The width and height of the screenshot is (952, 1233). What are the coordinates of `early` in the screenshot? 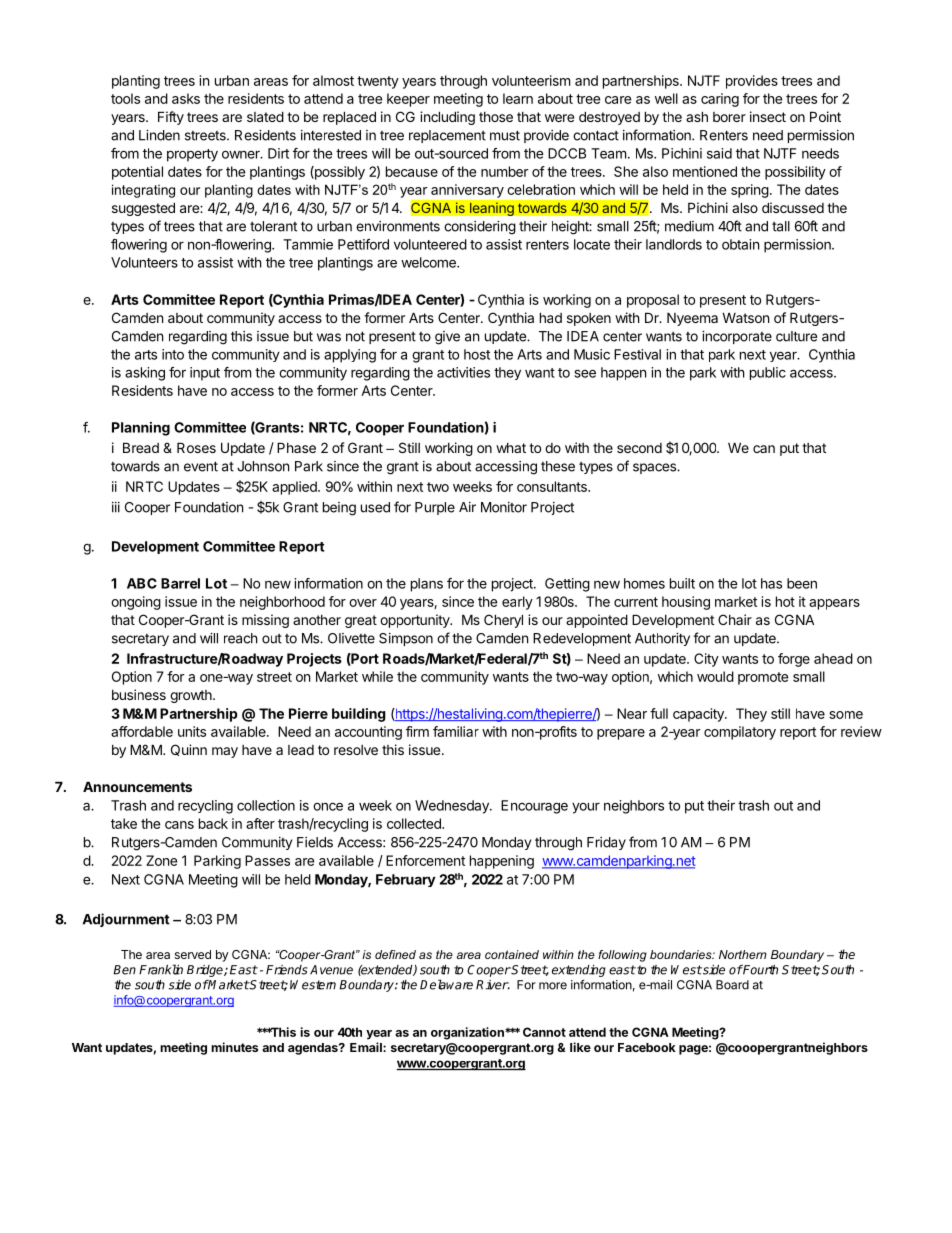 It's located at (517, 603).
